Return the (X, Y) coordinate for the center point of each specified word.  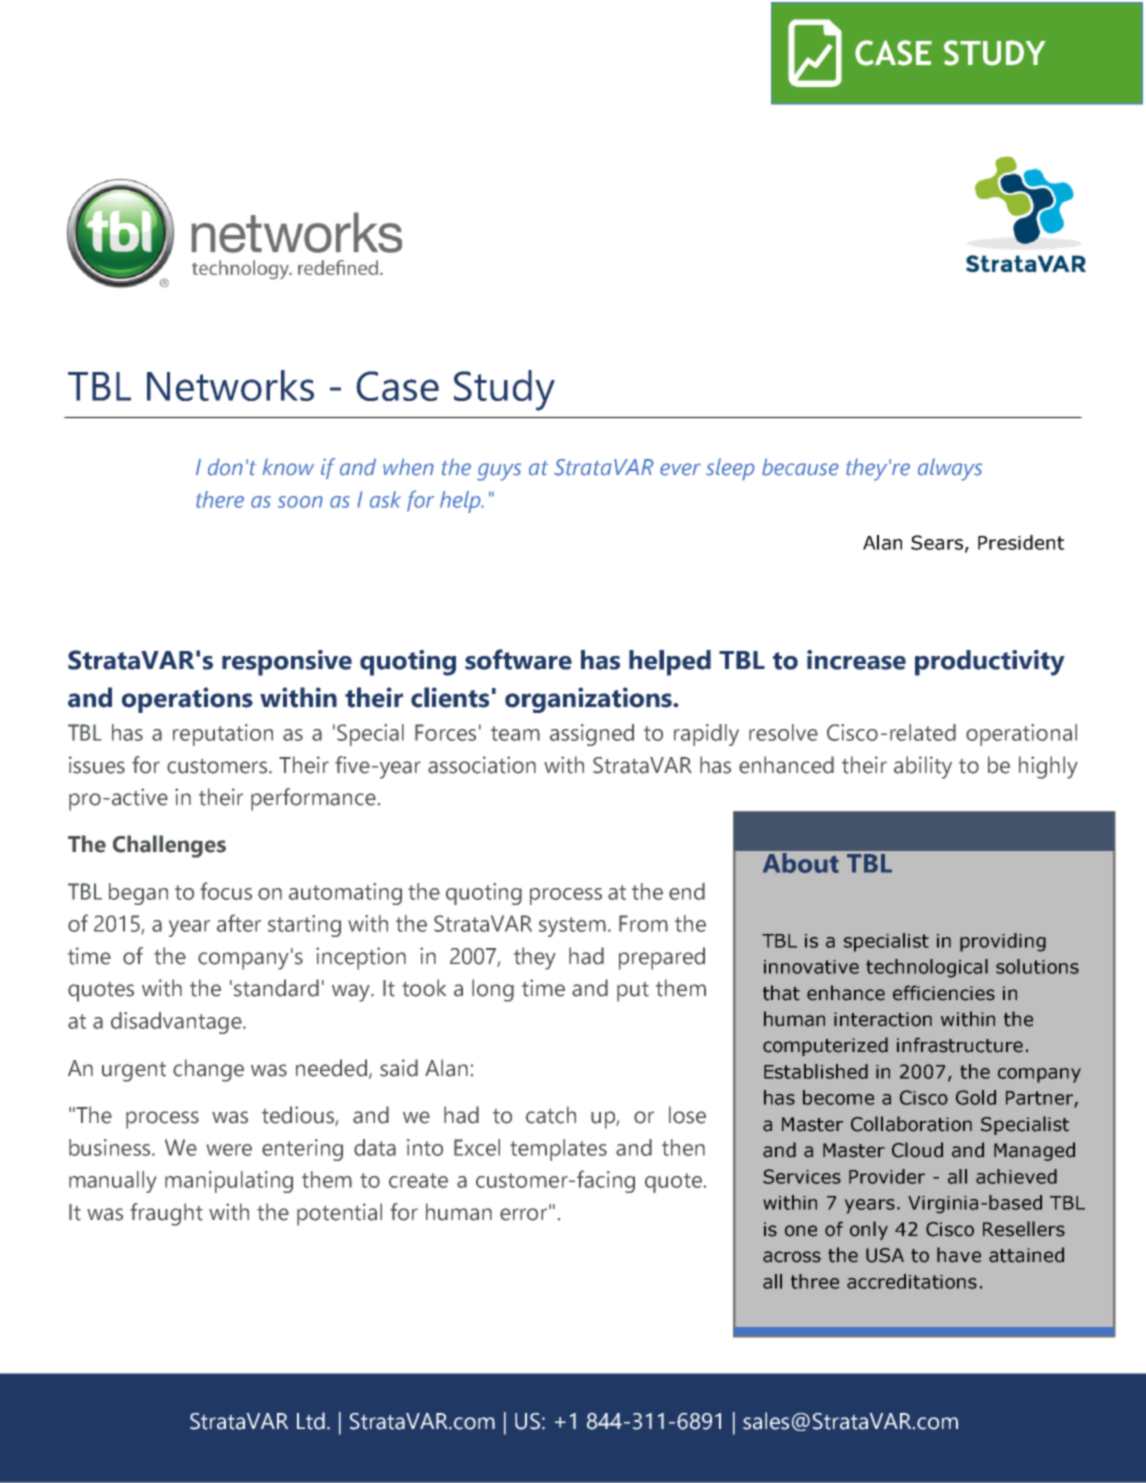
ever (680, 469)
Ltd (311, 1421)
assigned (592, 735)
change (208, 1070)
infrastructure (960, 1045)
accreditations (912, 1281)
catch (551, 1115)
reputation (223, 735)
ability (923, 767)
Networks (230, 385)
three (815, 1281)
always (950, 469)
